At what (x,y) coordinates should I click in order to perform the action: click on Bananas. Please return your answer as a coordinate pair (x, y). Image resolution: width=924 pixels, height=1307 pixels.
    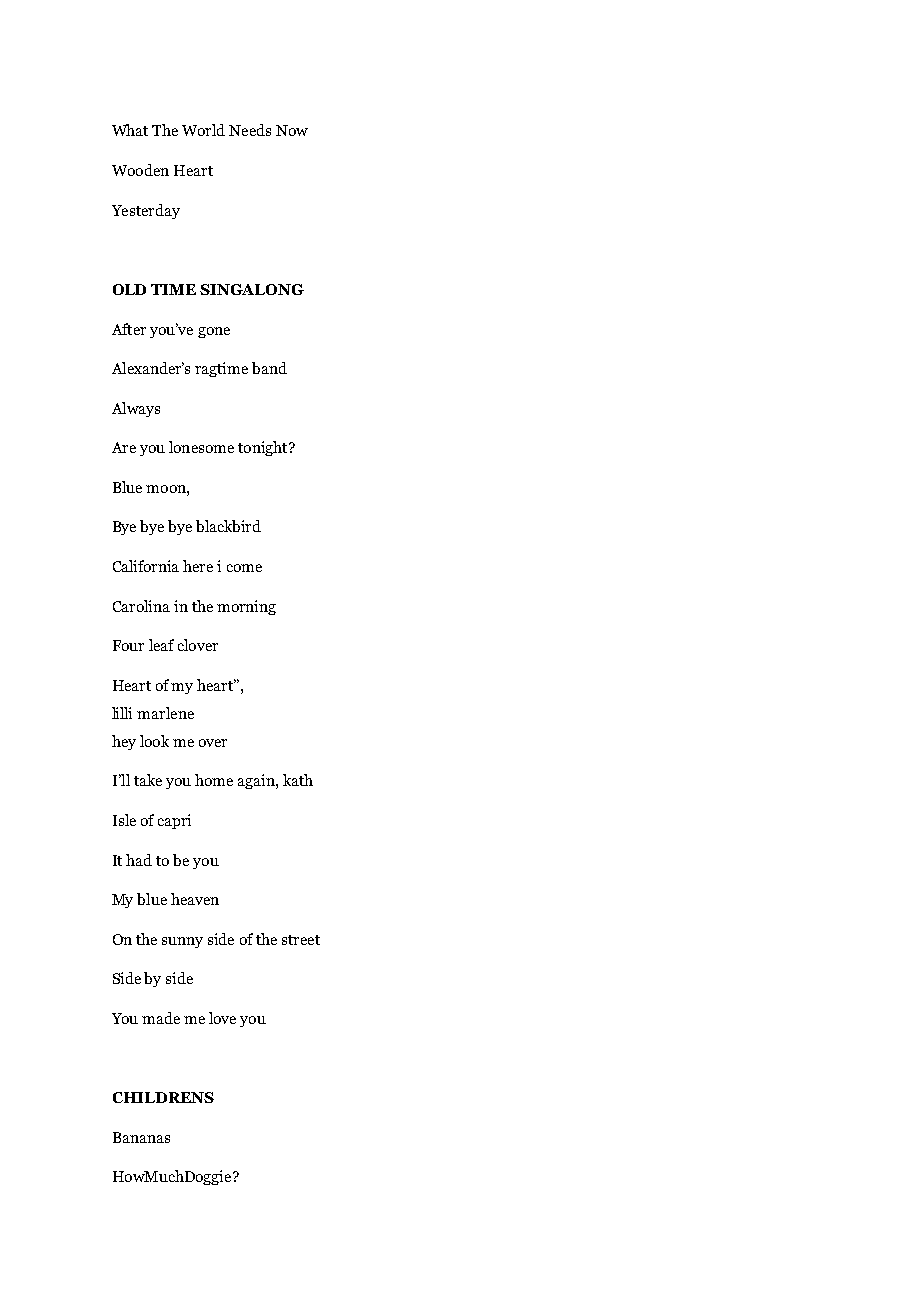
    Looking at the image, I should click on (141, 1137).
